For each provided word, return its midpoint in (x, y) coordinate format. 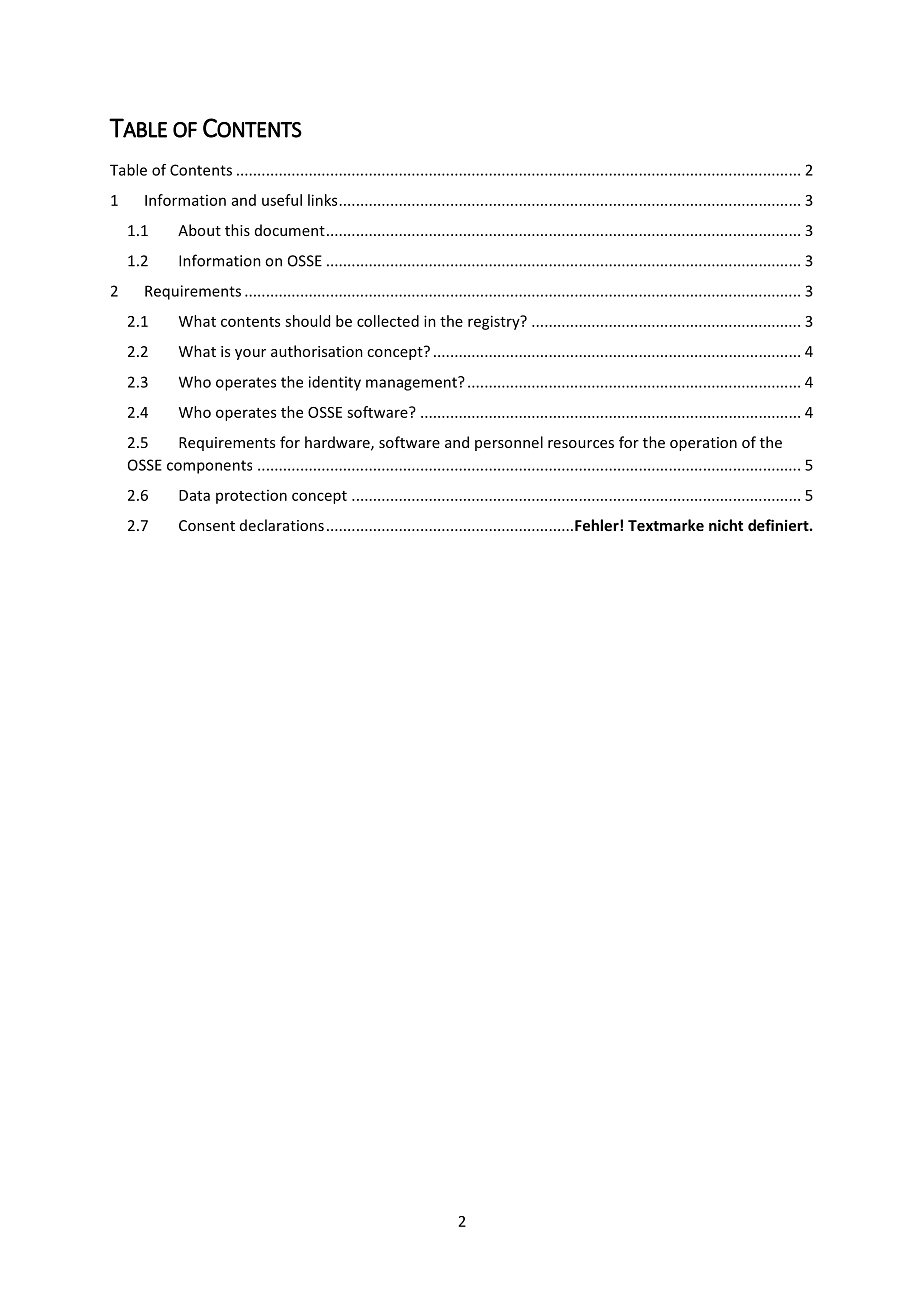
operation (703, 444)
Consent (207, 525)
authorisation (317, 351)
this (237, 230)
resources (581, 444)
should (307, 321)
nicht (726, 525)
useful (282, 200)
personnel (509, 443)
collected (388, 321)
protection (251, 497)
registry (495, 322)
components (209, 467)
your (250, 354)
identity (335, 383)
